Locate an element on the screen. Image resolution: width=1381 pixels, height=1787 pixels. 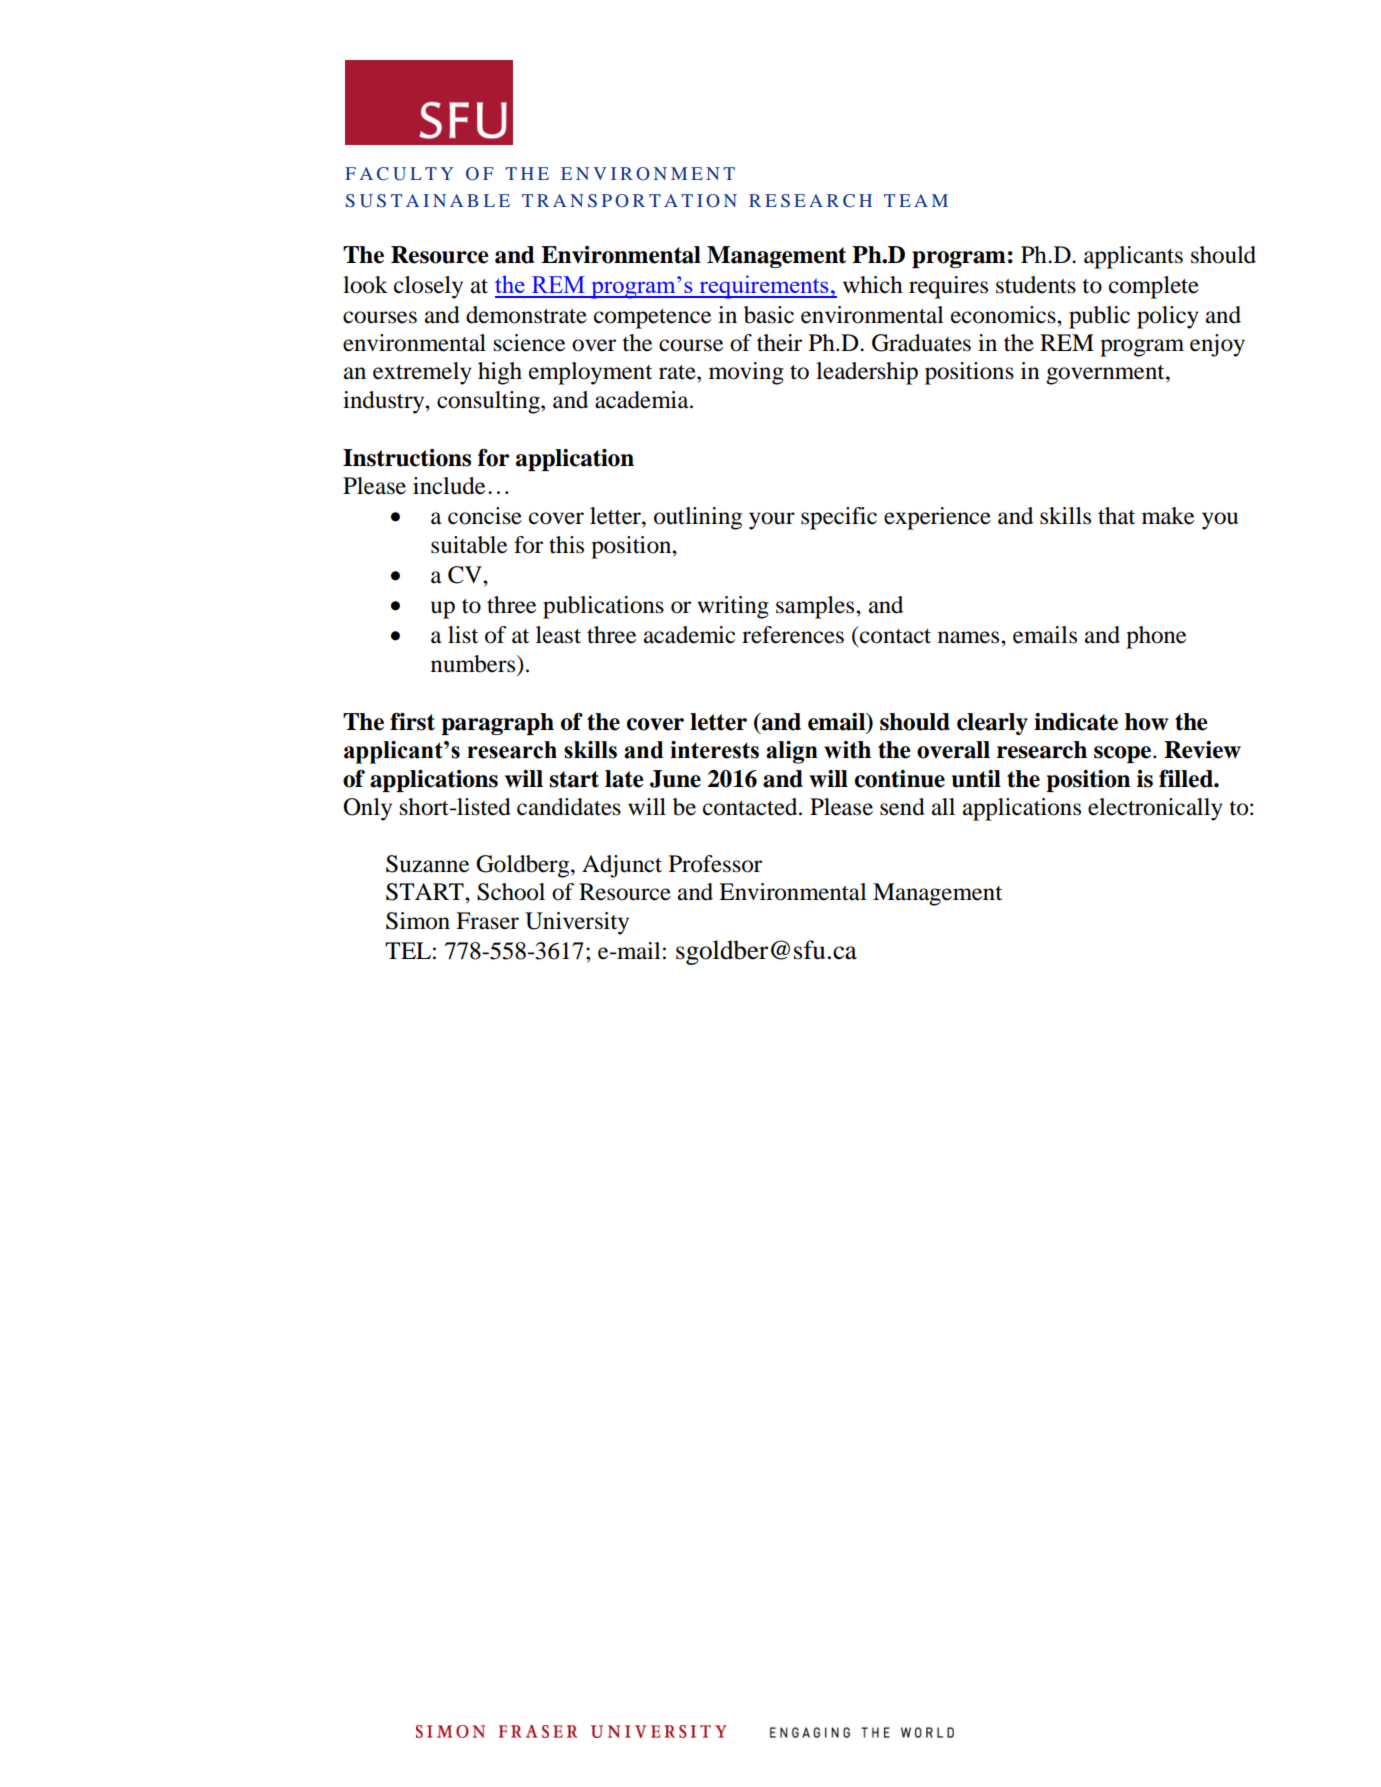
numbers is located at coordinates (474, 664).
